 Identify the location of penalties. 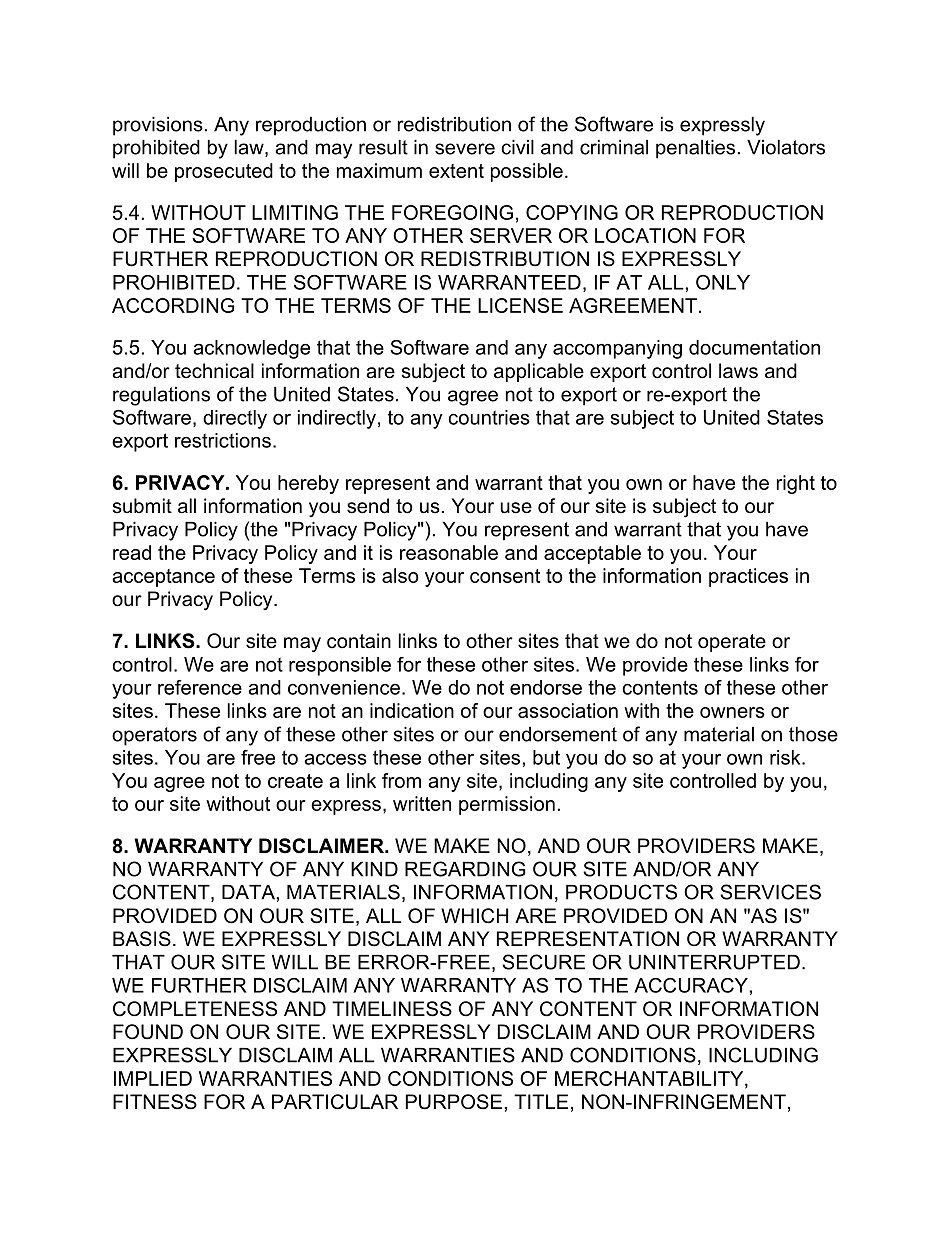
(695, 149).
